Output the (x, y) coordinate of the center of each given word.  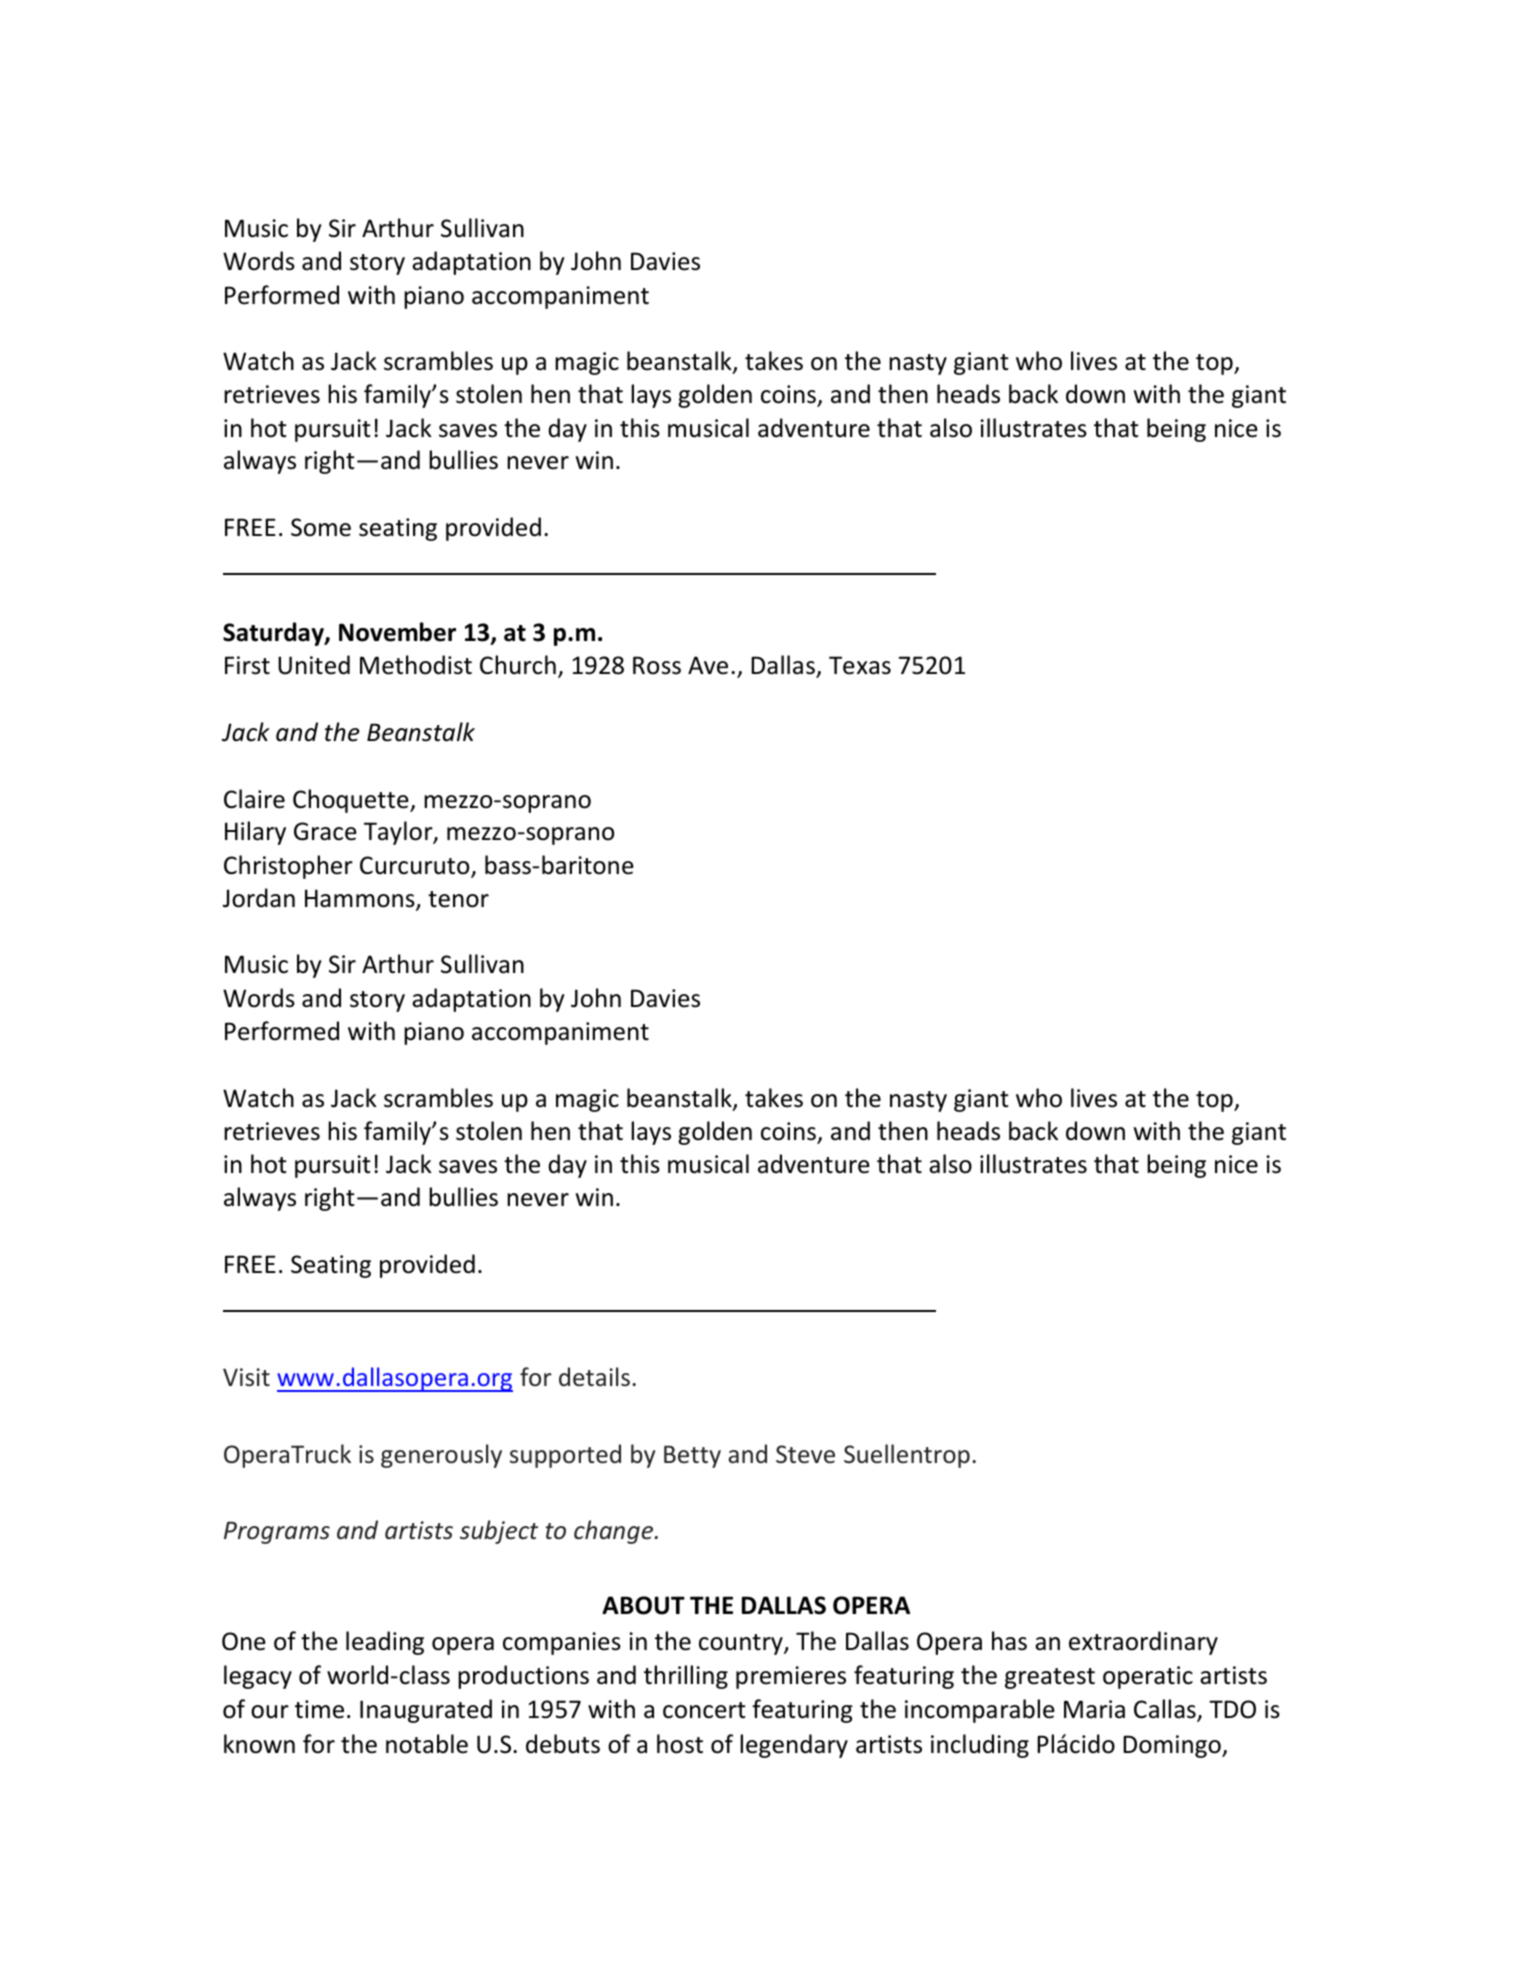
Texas (860, 665)
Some (321, 527)
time (319, 1709)
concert (704, 1710)
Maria (1094, 1709)
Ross (657, 665)
